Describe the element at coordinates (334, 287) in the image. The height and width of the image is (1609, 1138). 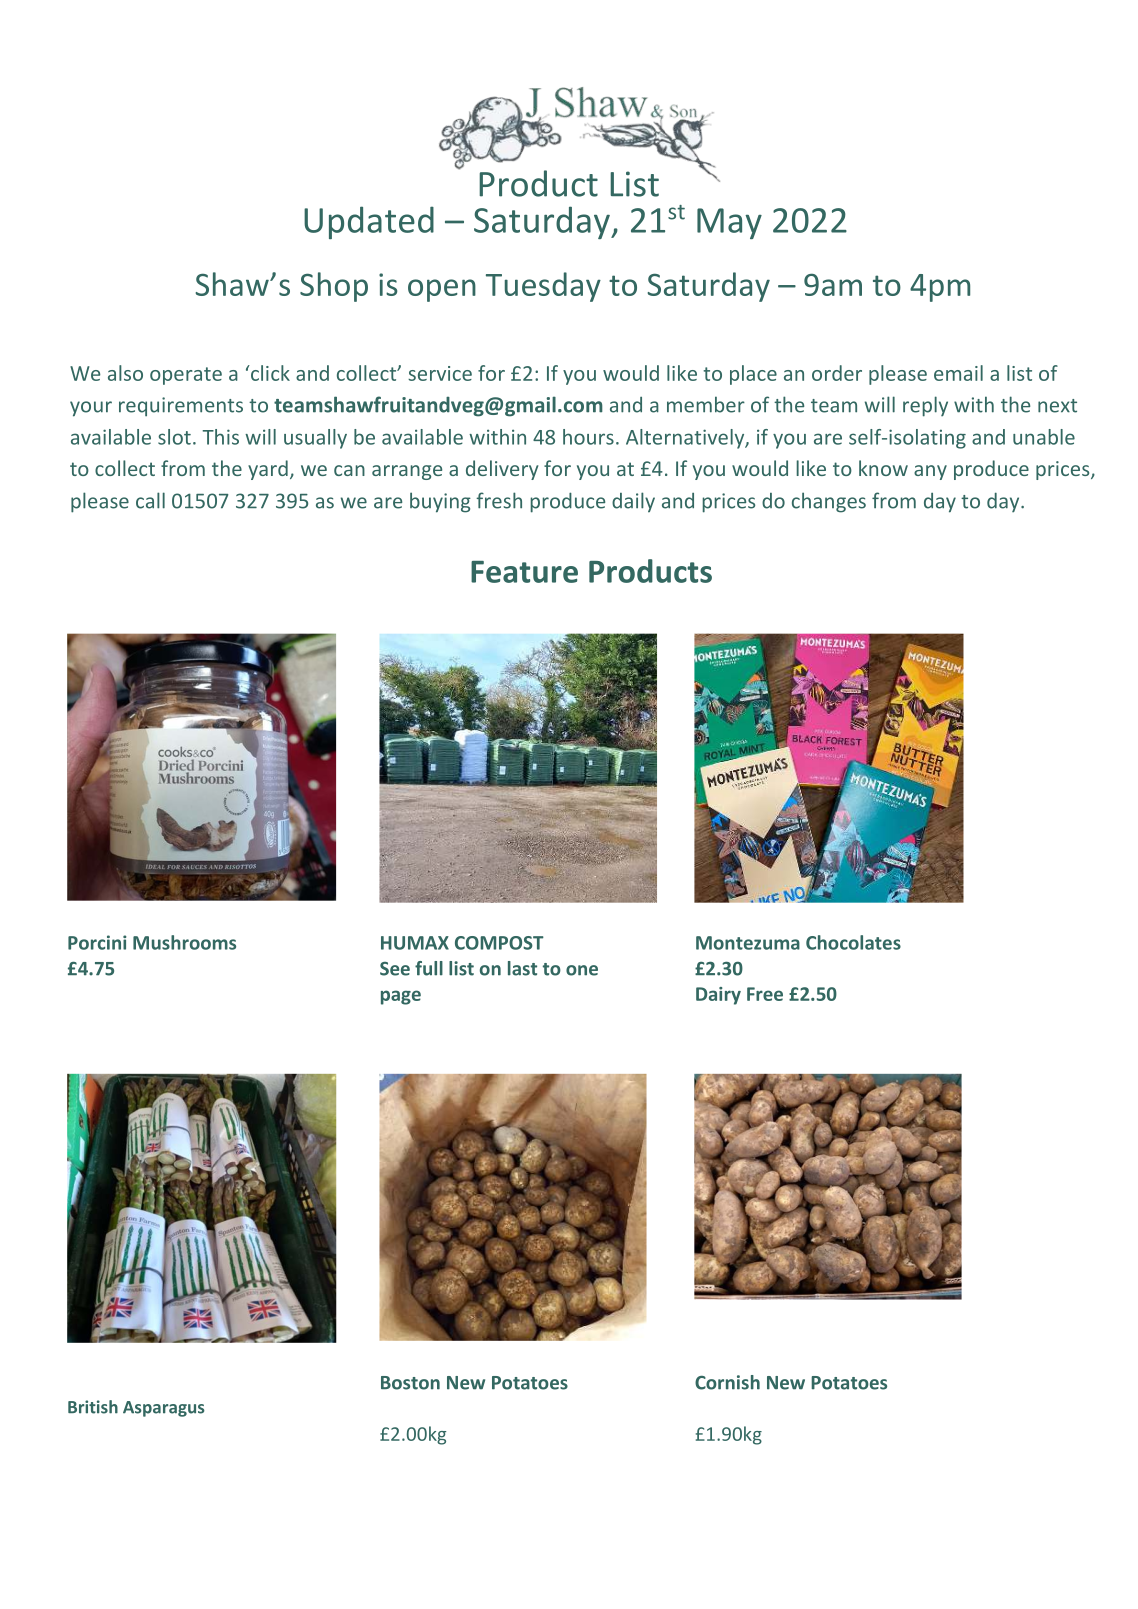
I see `Shop` at that location.
